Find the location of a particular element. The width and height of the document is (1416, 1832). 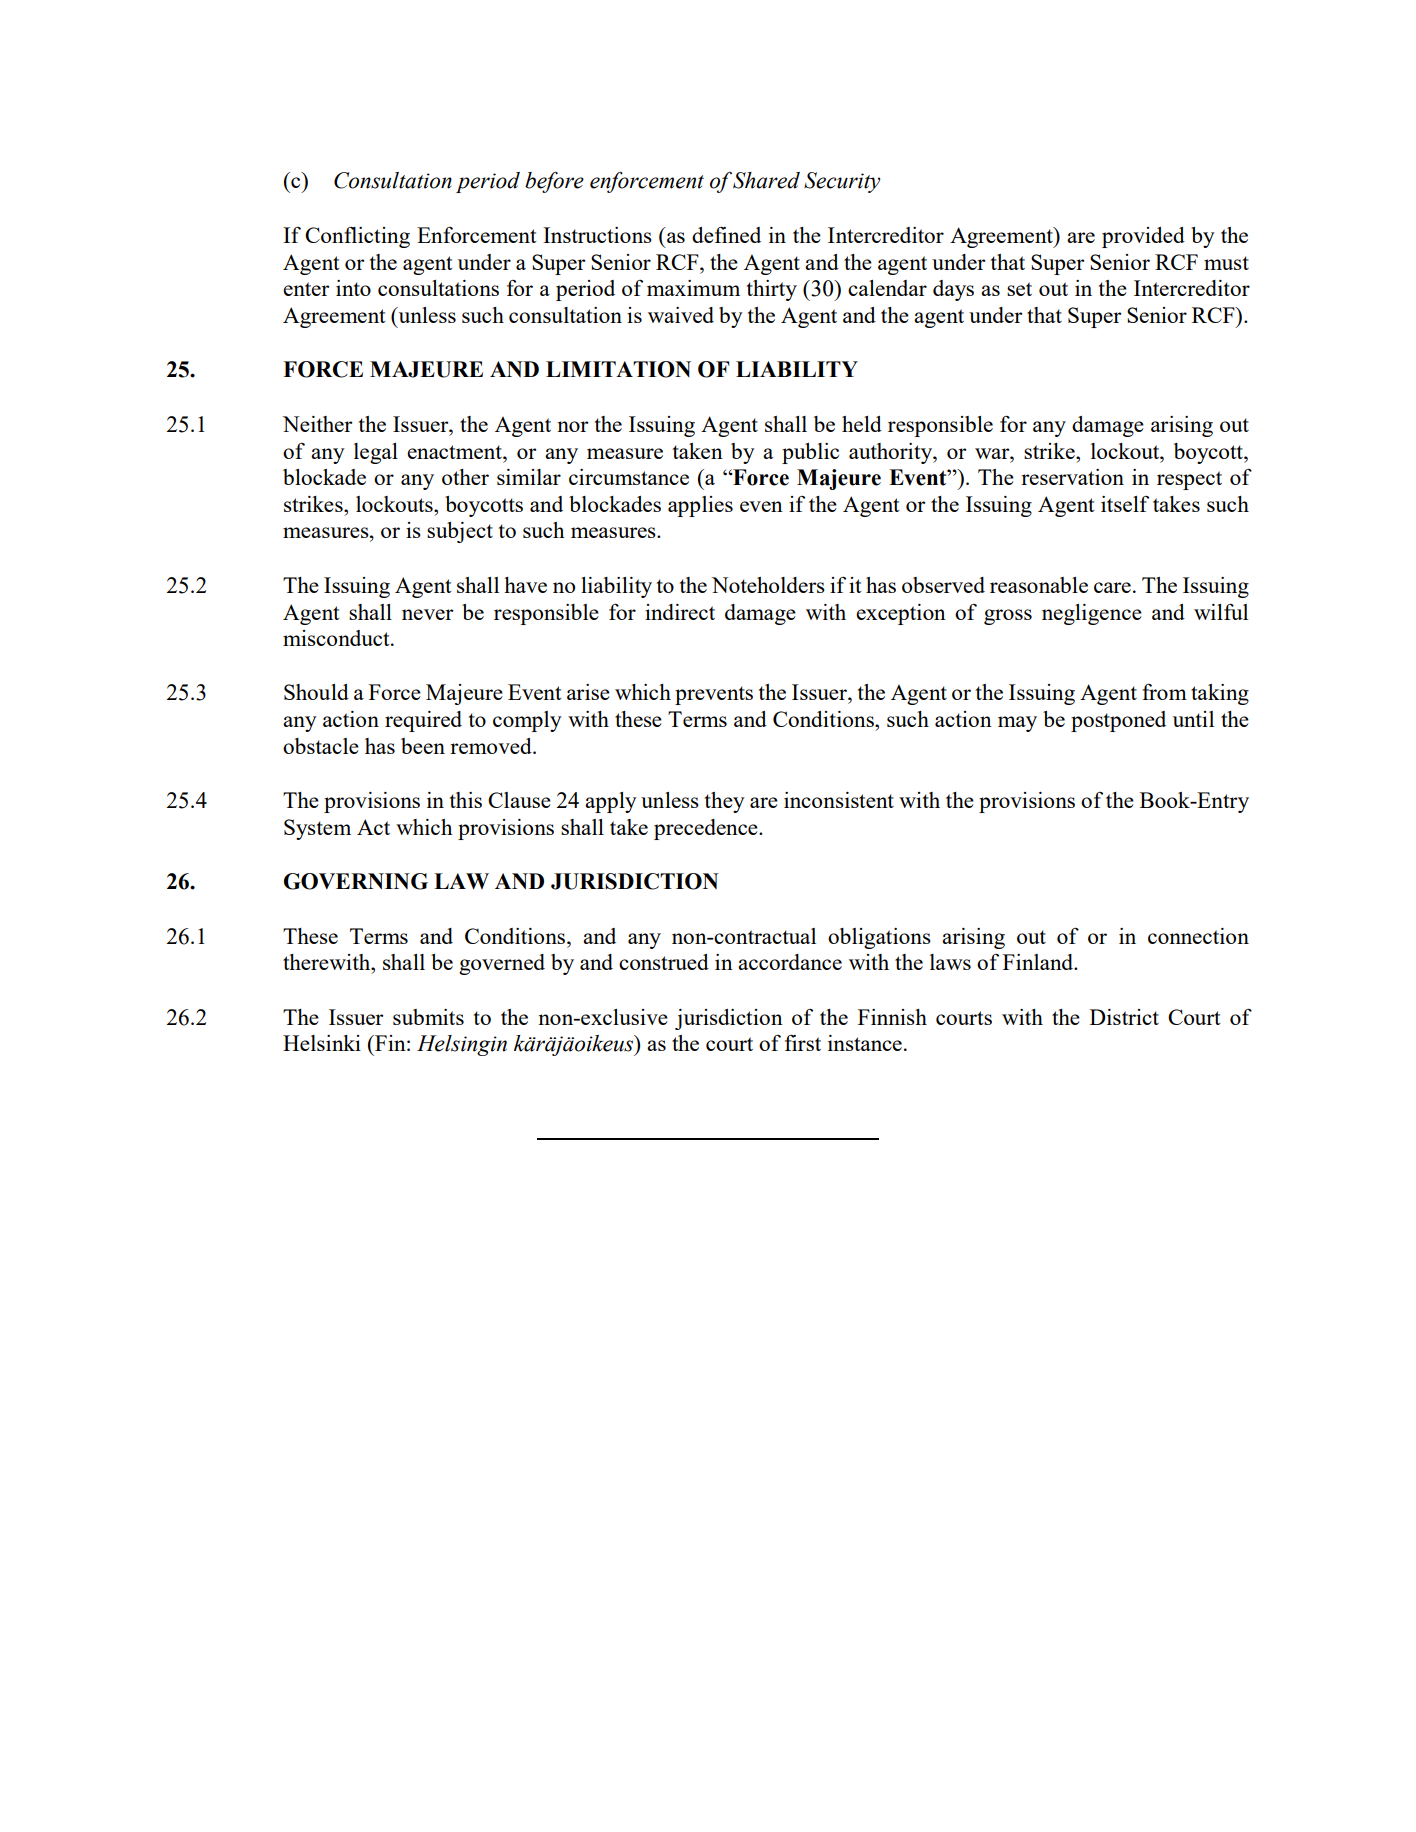

Shared is located at coordinates (766, 180).
